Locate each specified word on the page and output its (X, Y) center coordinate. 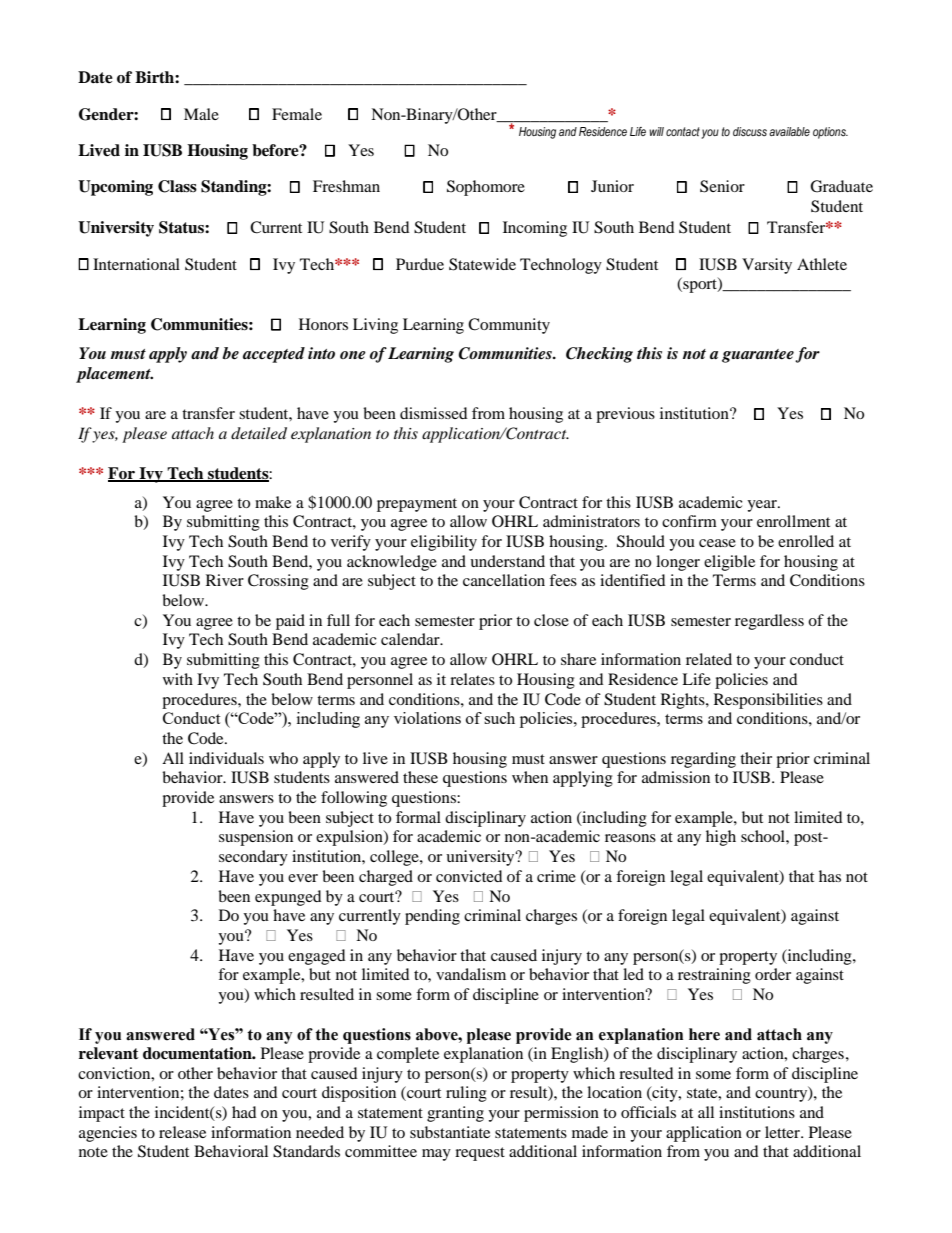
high (721, 838)
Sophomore (486, 188)
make (273, 502)
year (763, 506)
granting (455, 1114)
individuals (226, 758)
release (182, 1132)
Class (177, 186)
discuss (750, 131)
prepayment (417, 505)
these (420, 777)
